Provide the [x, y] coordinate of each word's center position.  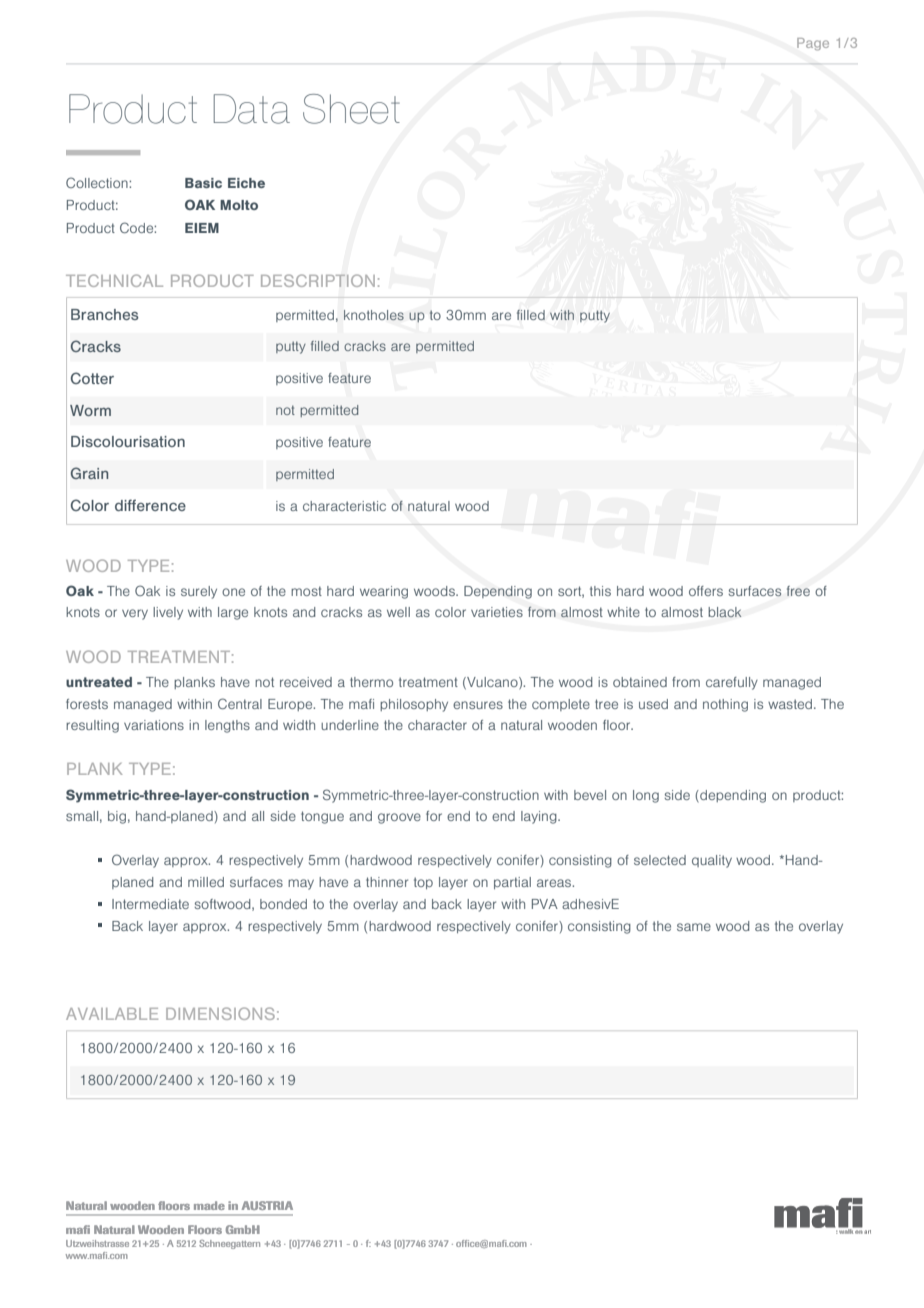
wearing [384, 592]
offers [706, 591]
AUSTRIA [267, 1205]
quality [712, 861]
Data [252, 109]
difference [150, 505]
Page [813, 44]
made [209, 1205]
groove [399, 818]
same [694, 927]
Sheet [351, 109]
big [117, 817]
